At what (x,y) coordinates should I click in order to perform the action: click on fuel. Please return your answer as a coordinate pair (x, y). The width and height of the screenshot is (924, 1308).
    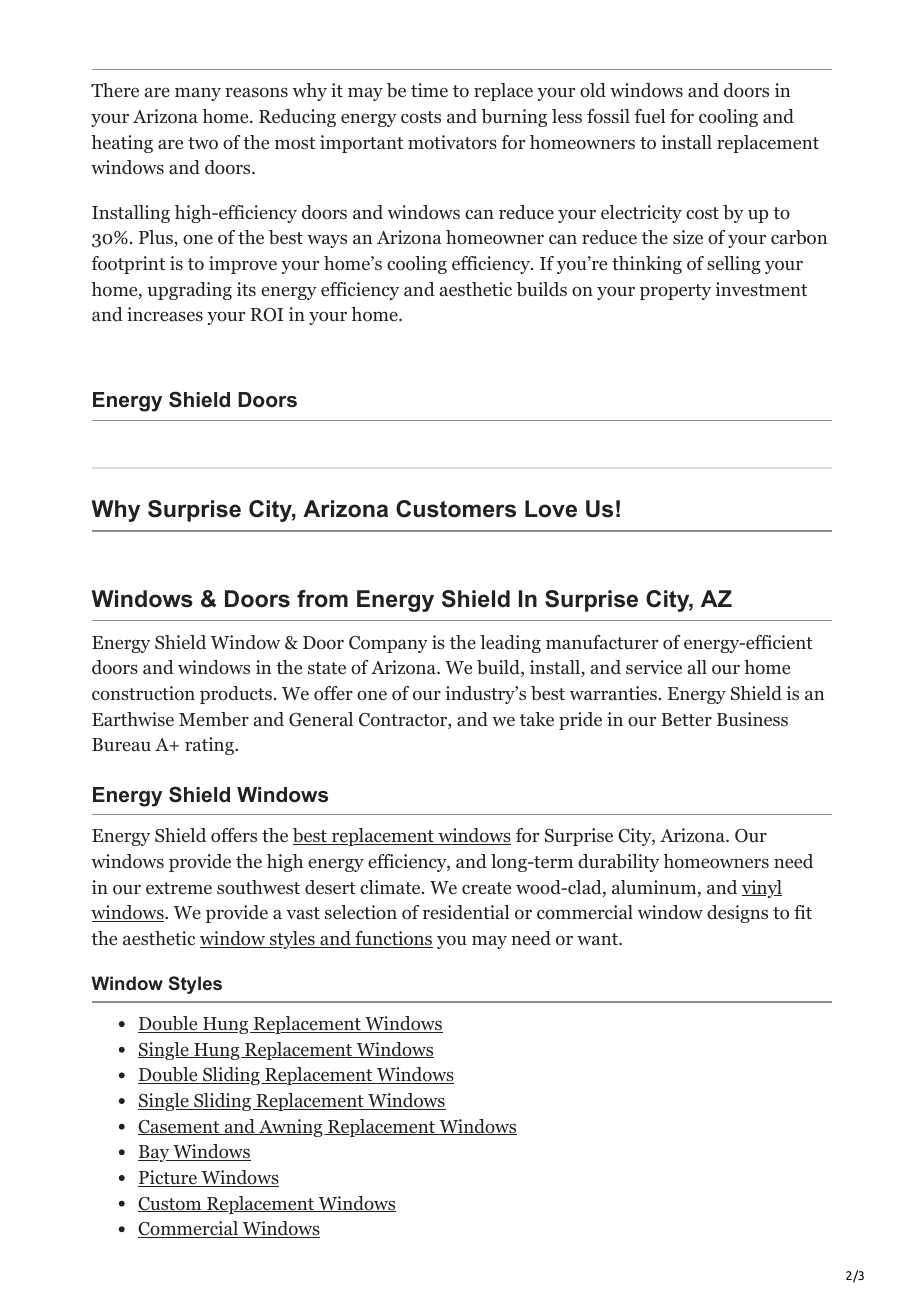
    Looking at the image, I should click on (650, 116).
